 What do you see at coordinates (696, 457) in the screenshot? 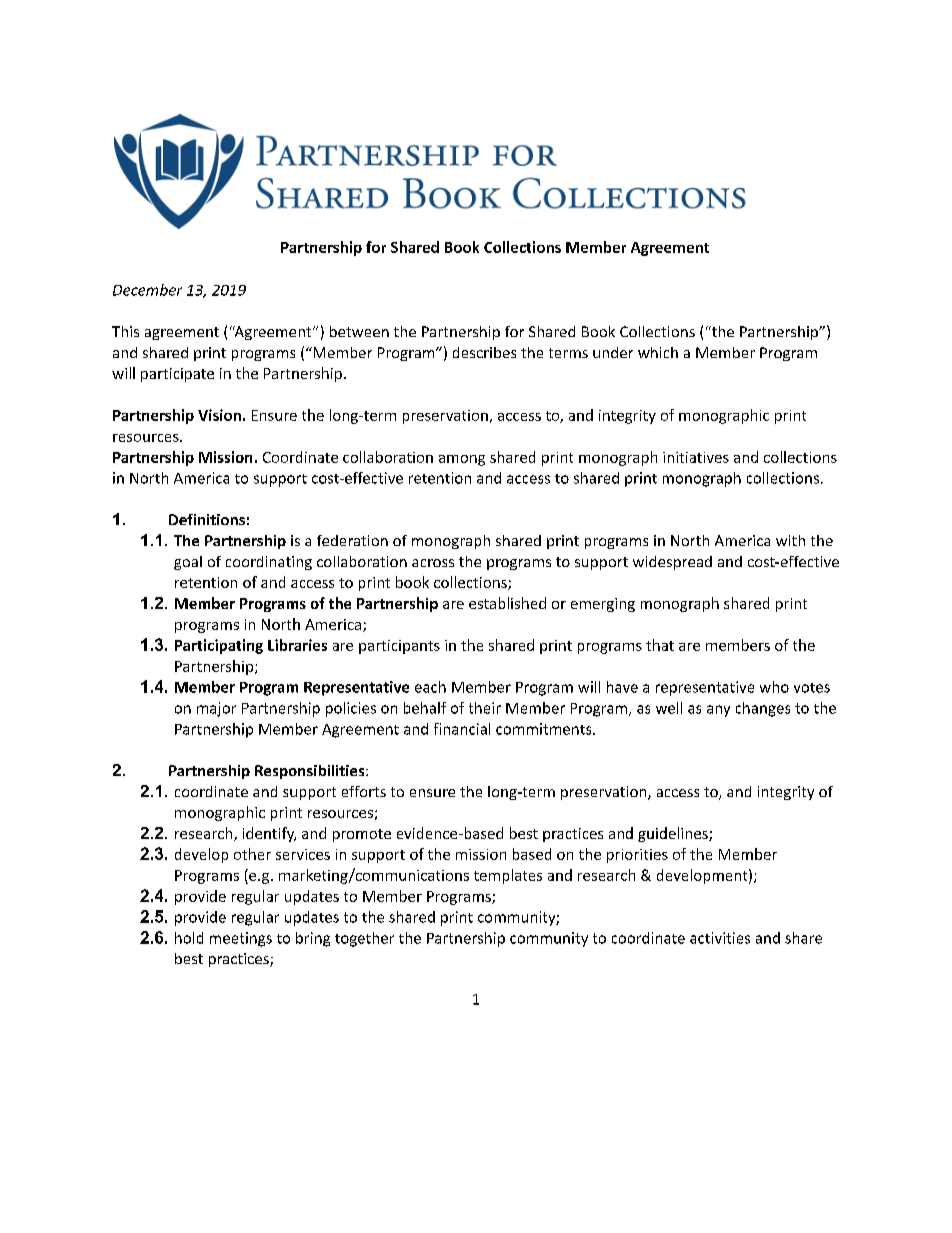
I see `initiatives` at bounding box center [696, 457].
